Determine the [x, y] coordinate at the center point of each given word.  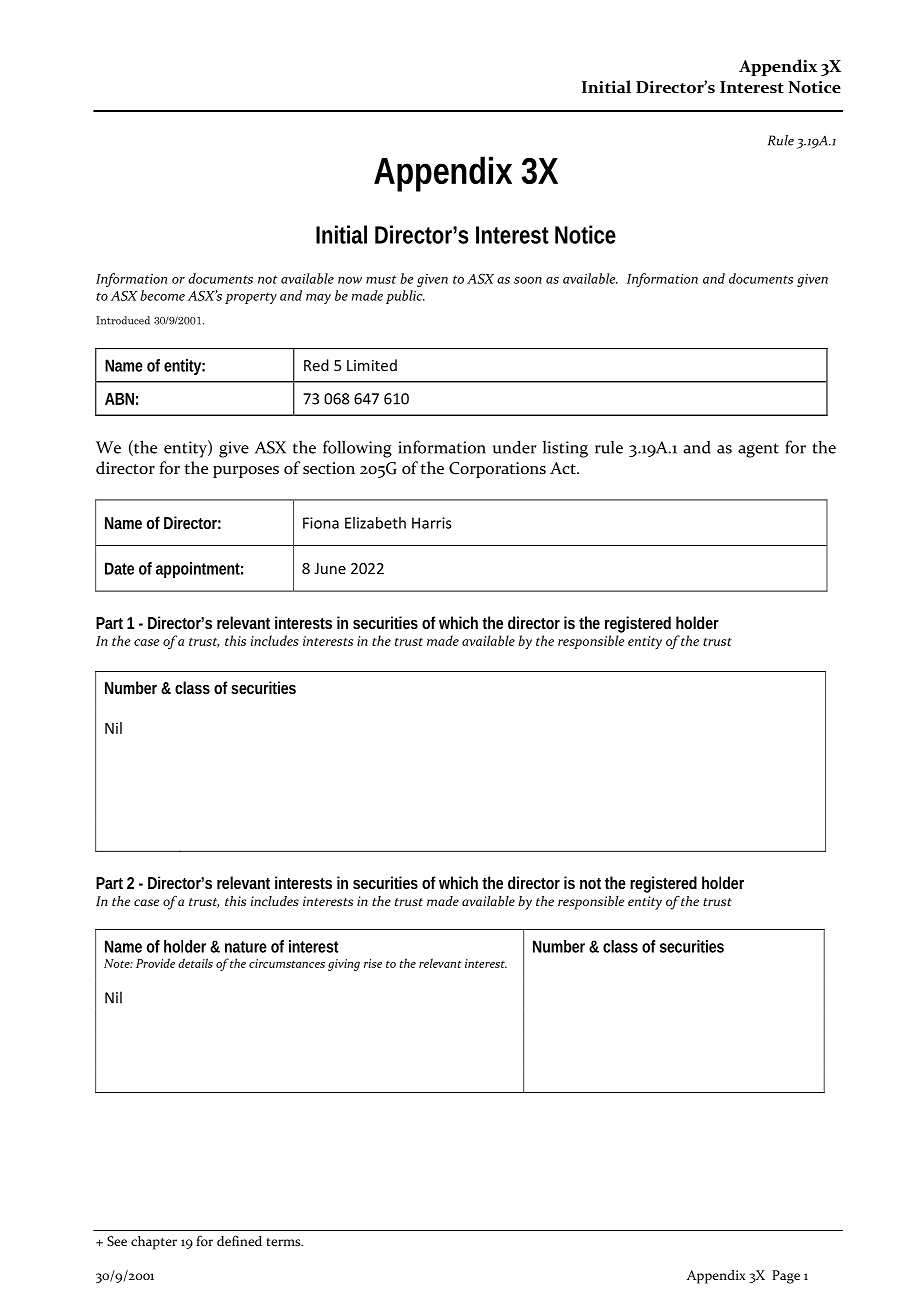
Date [119, 568]
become [162, 295]
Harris [432, 523]
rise [373, 963]
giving [344, 965]
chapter [154, 1243]
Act [564, 468]
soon [528, 280]
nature [246, 947]
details [195, 963]
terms [285, 1242]
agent [758, 450]
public [405, 297]
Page [786, 1277]
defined [239, 1240]
